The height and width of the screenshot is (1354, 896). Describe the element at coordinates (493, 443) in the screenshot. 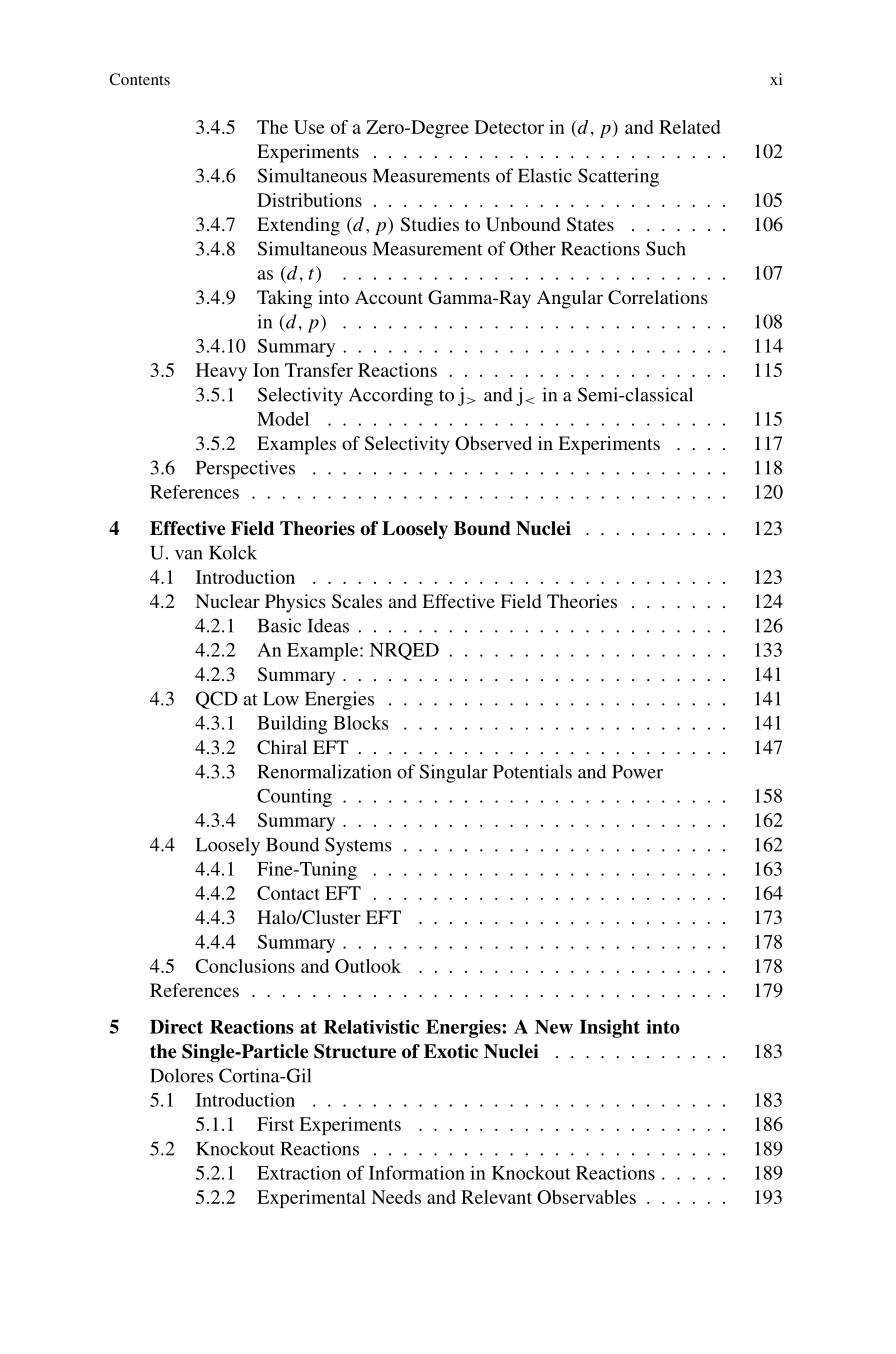

I see `Observed` at that location.
